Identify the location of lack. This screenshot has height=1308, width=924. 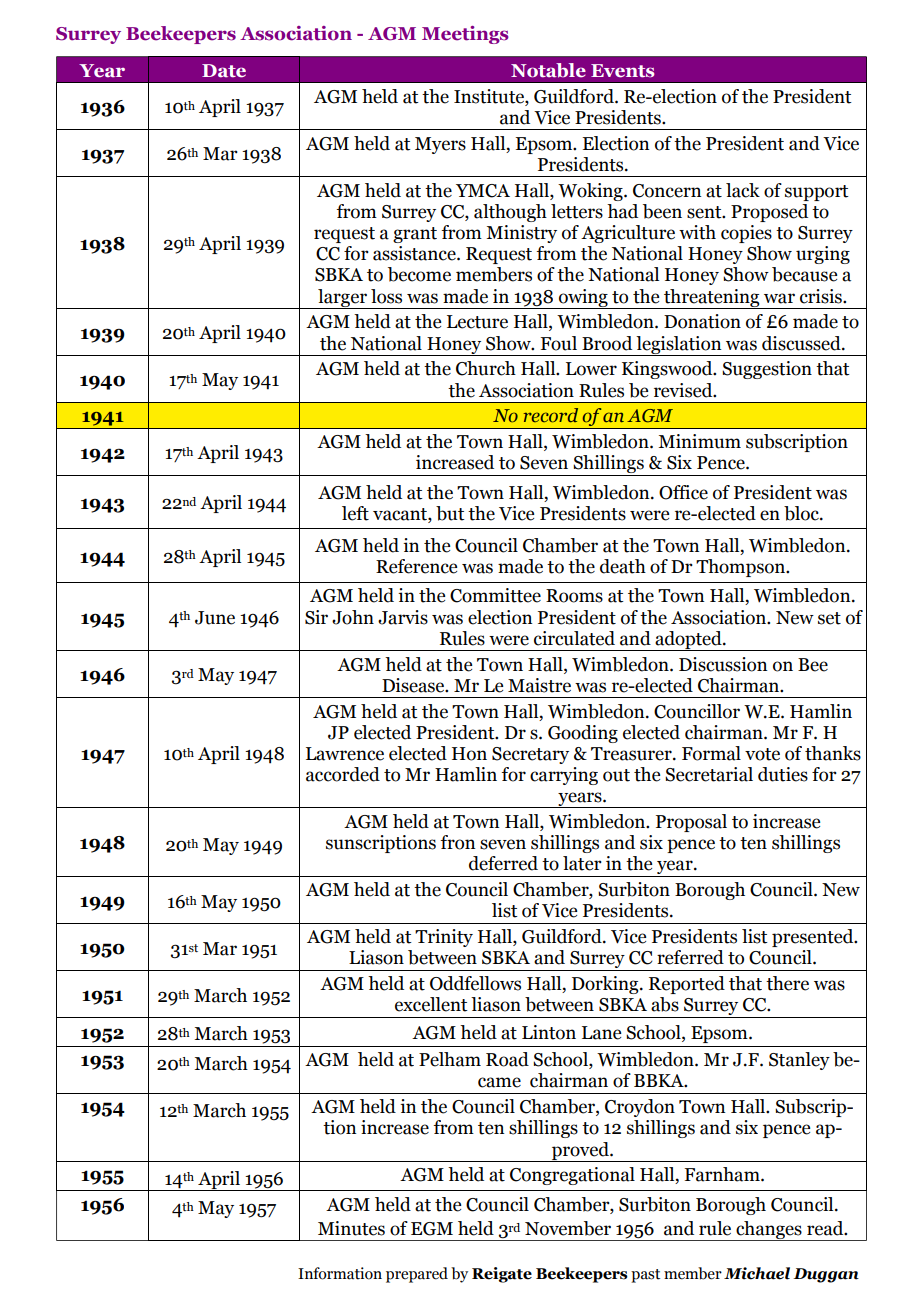
(743, 190).
